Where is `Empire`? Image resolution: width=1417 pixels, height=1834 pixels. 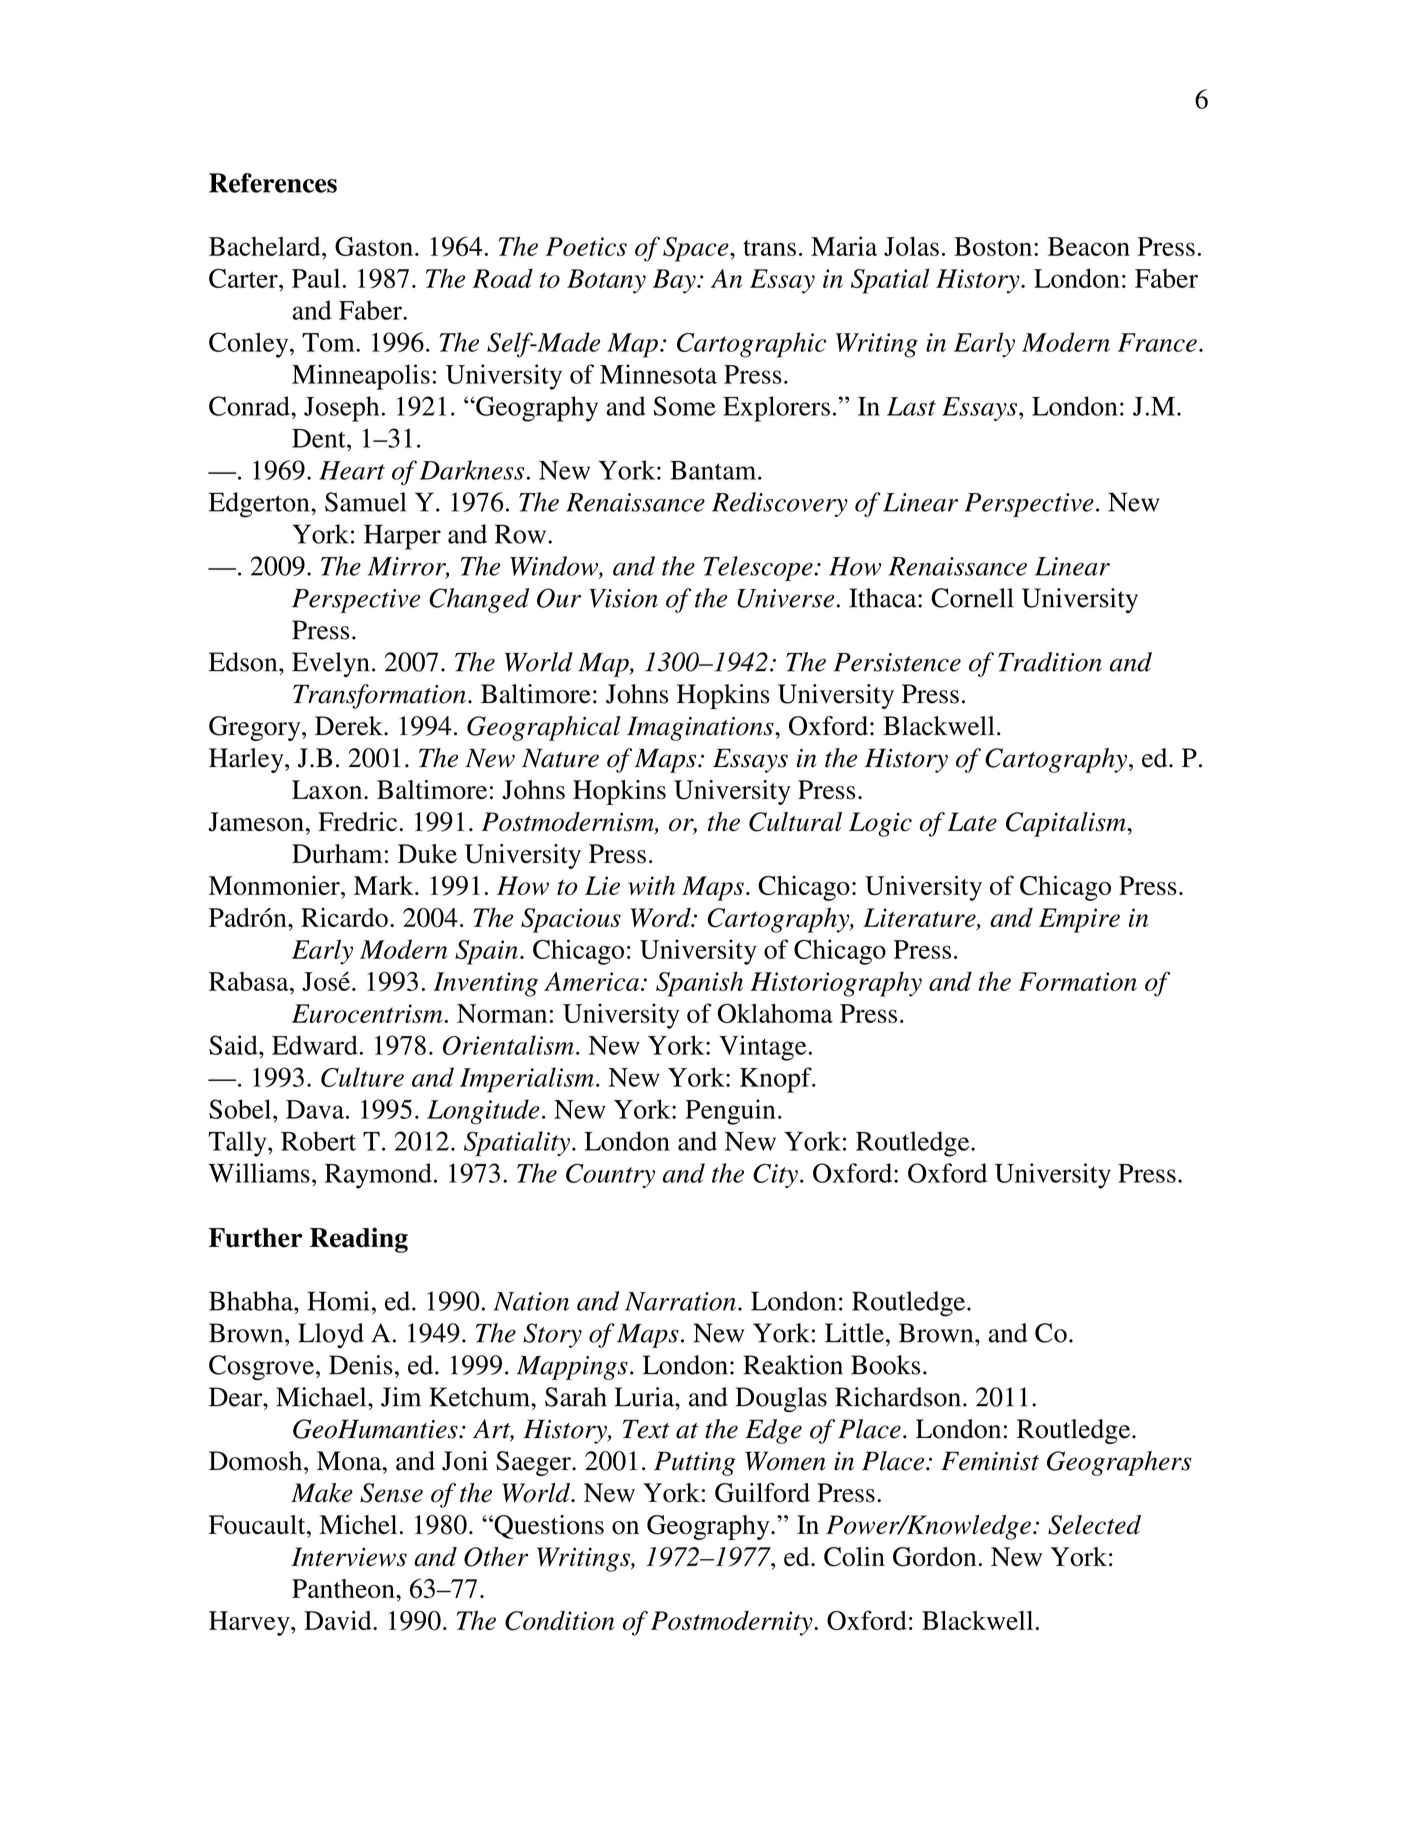
Empire is located at coordinates (1079, 920).
